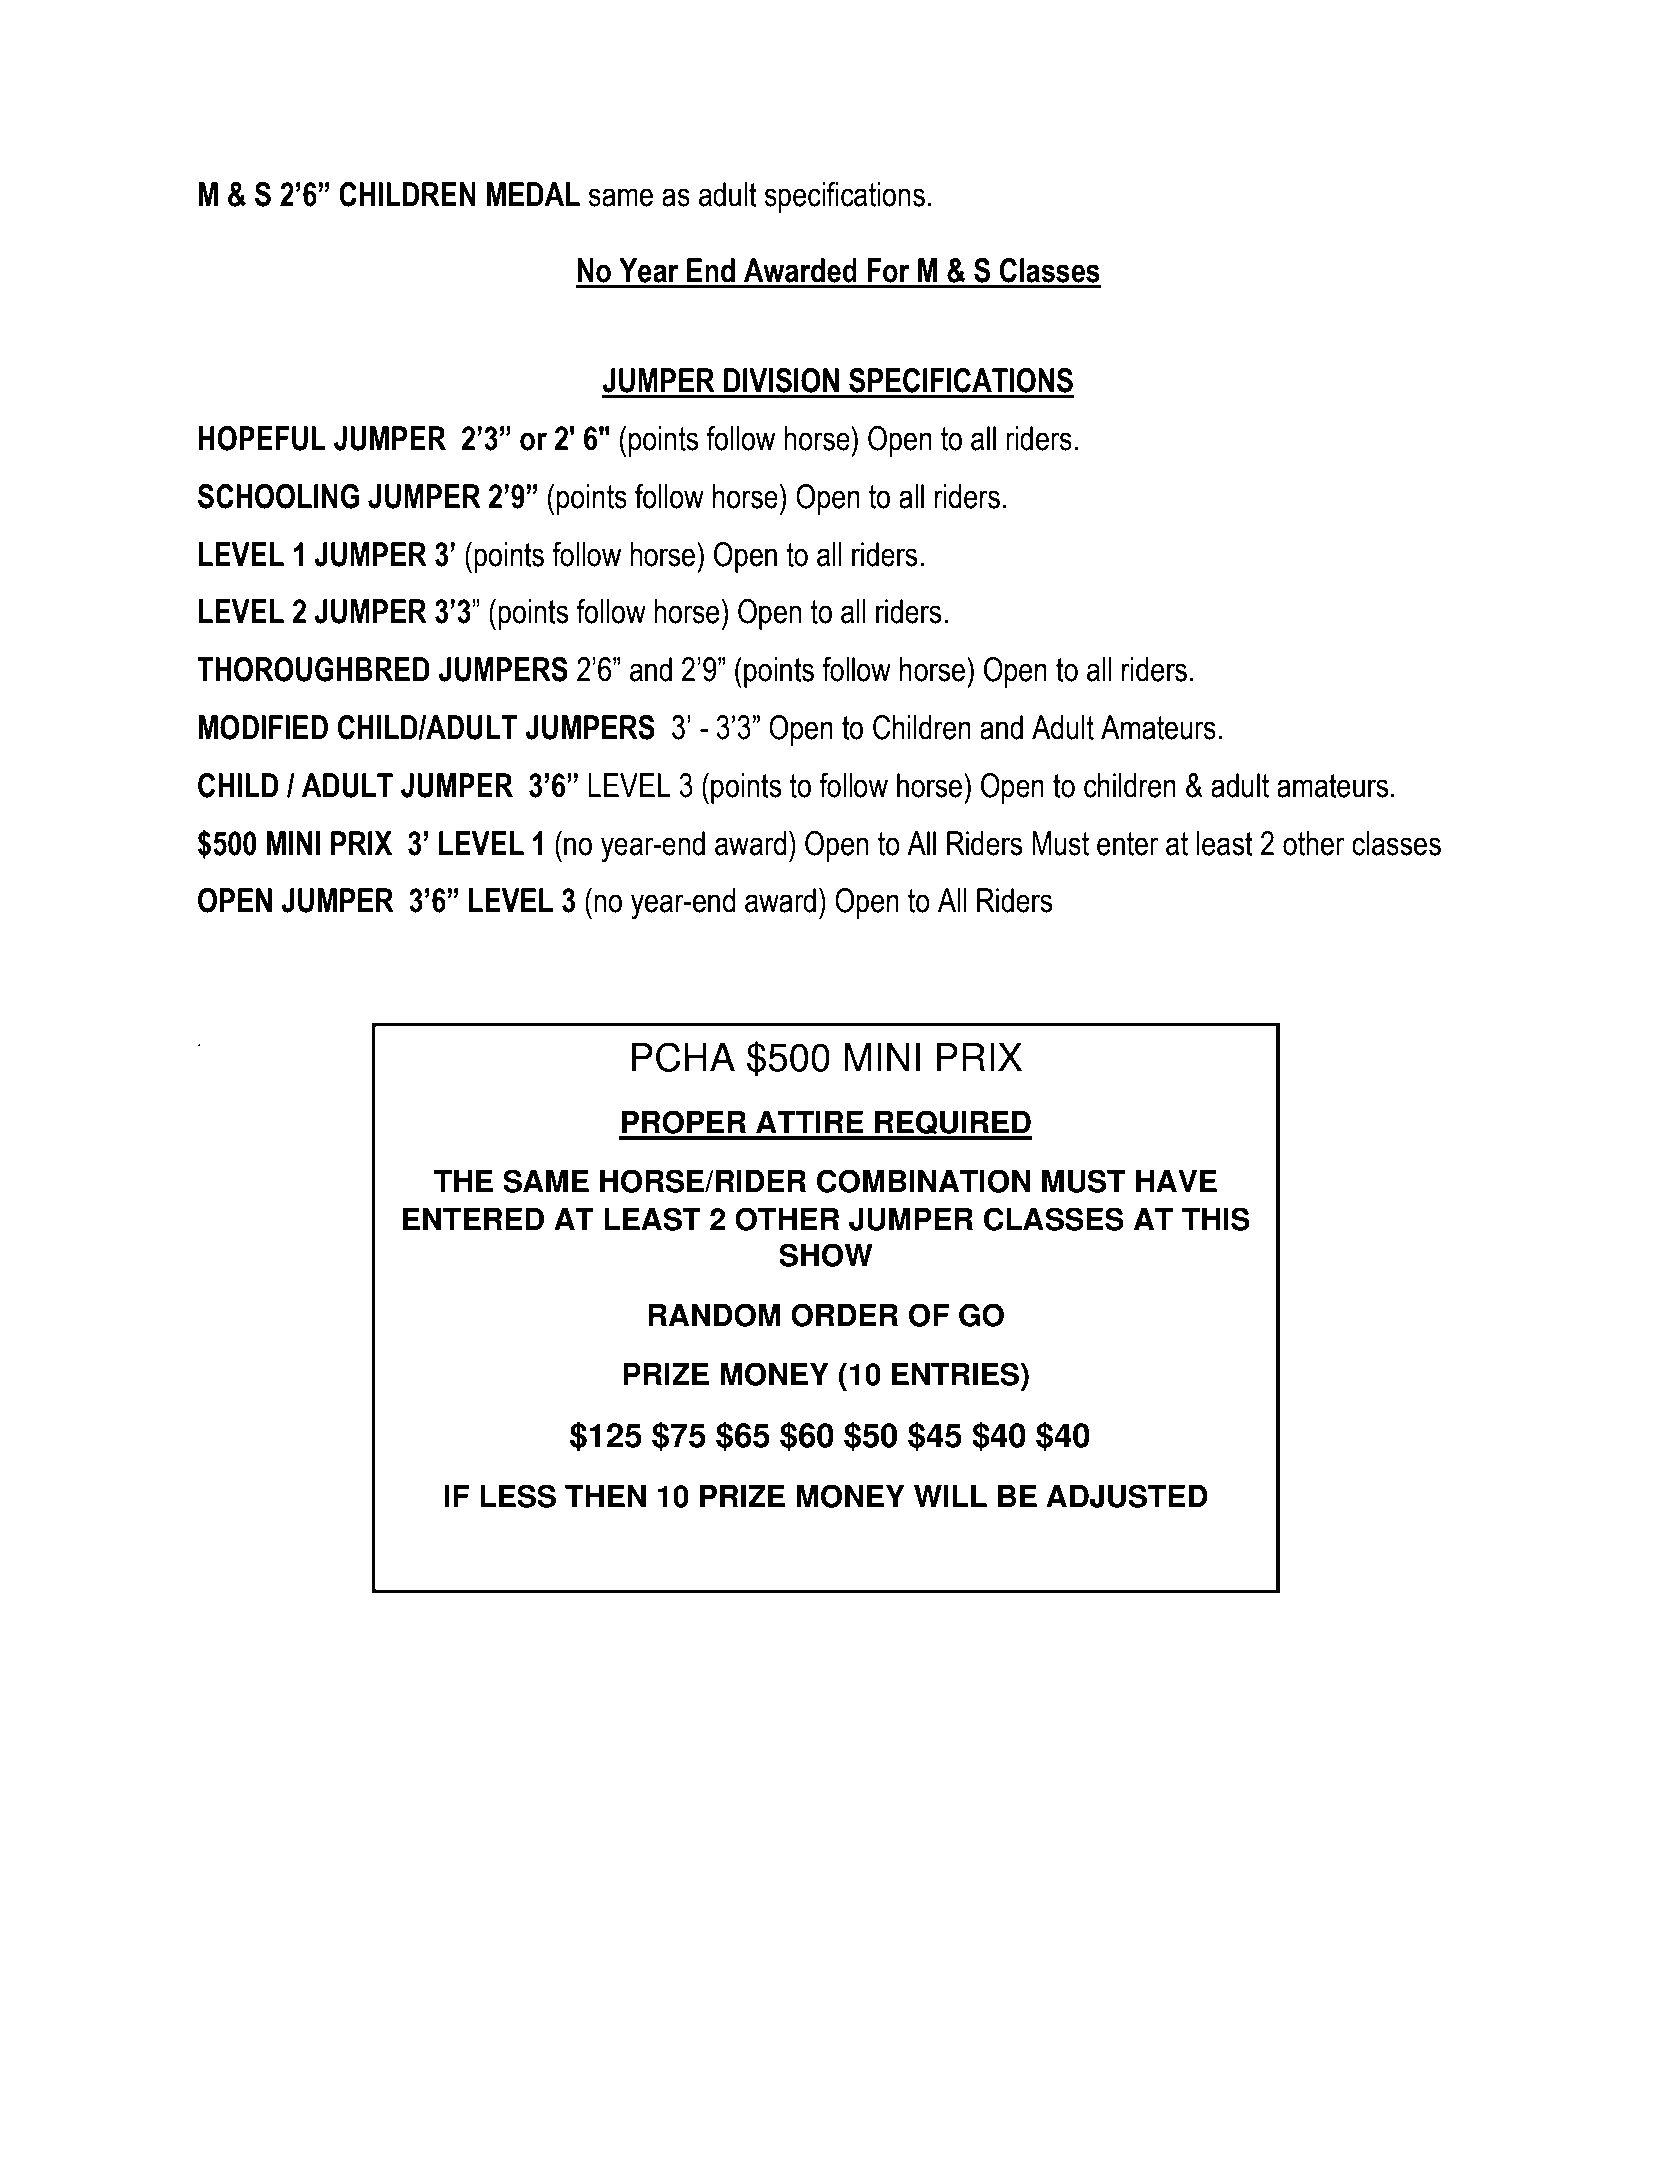 This image has height=2170, width=1677. I want to click on SCHOOLING, so click(278, 496).
